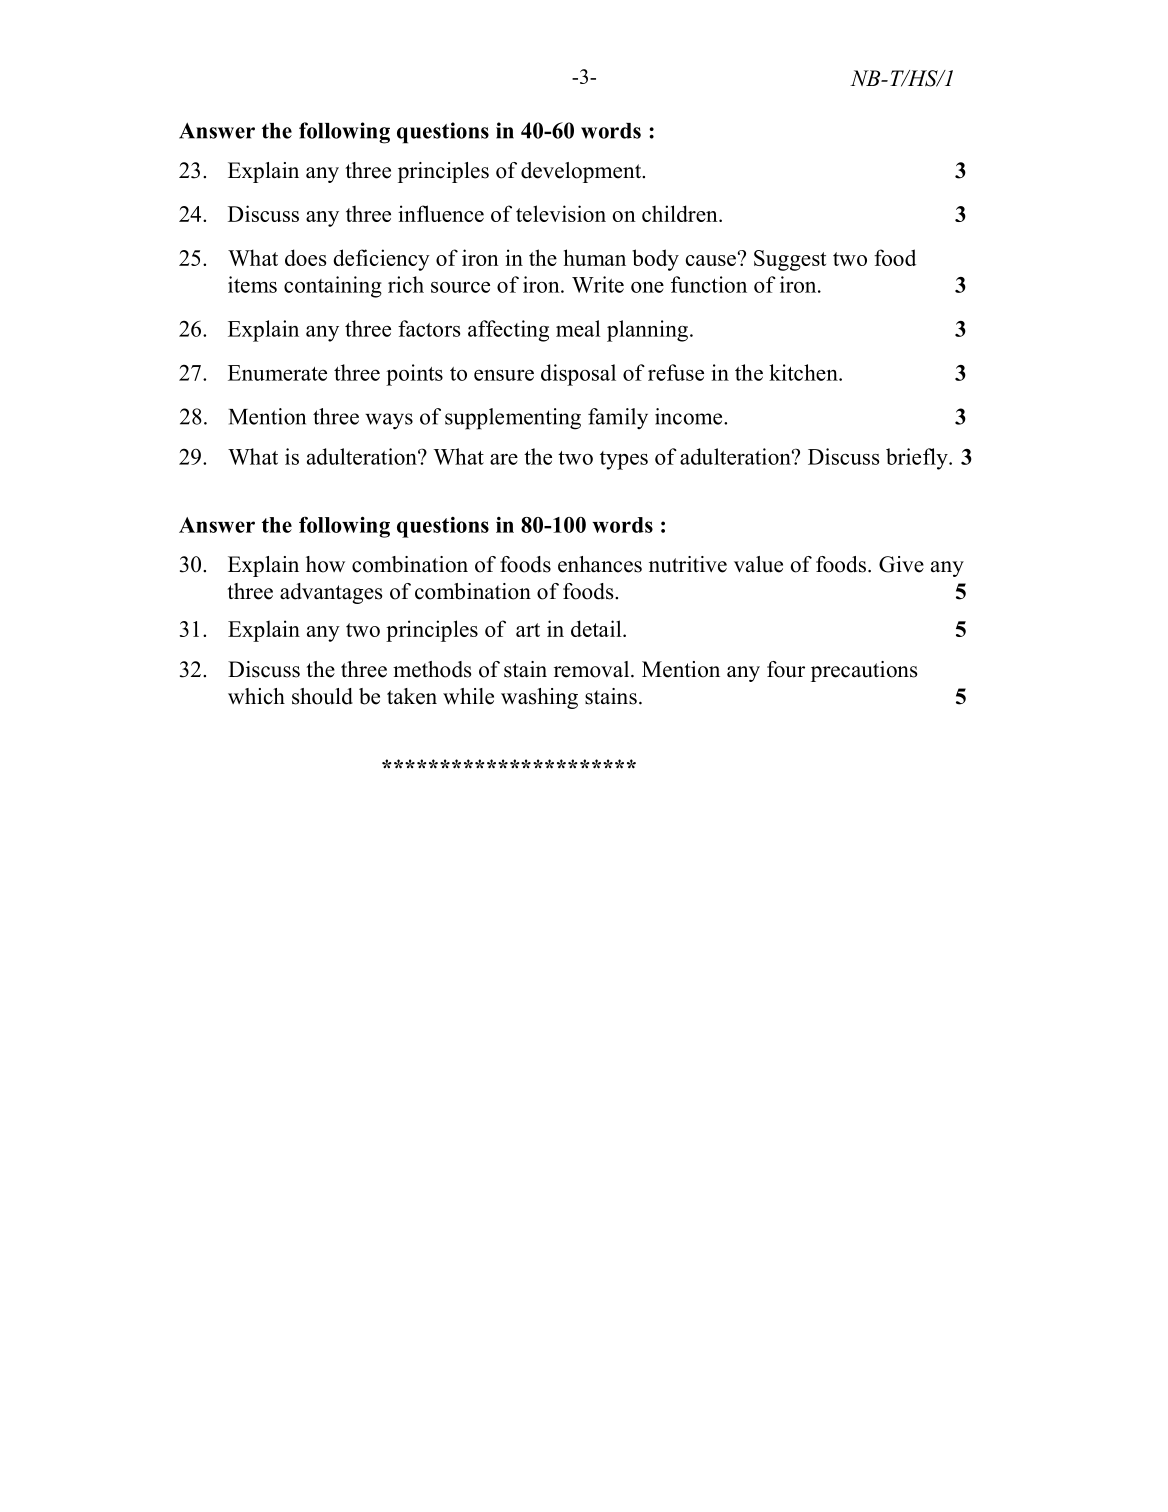 This page has width=1168, height=1512. What do you see at coordinates (322, 696) in the page?
I see `should` at bounding box center [322, 696].
